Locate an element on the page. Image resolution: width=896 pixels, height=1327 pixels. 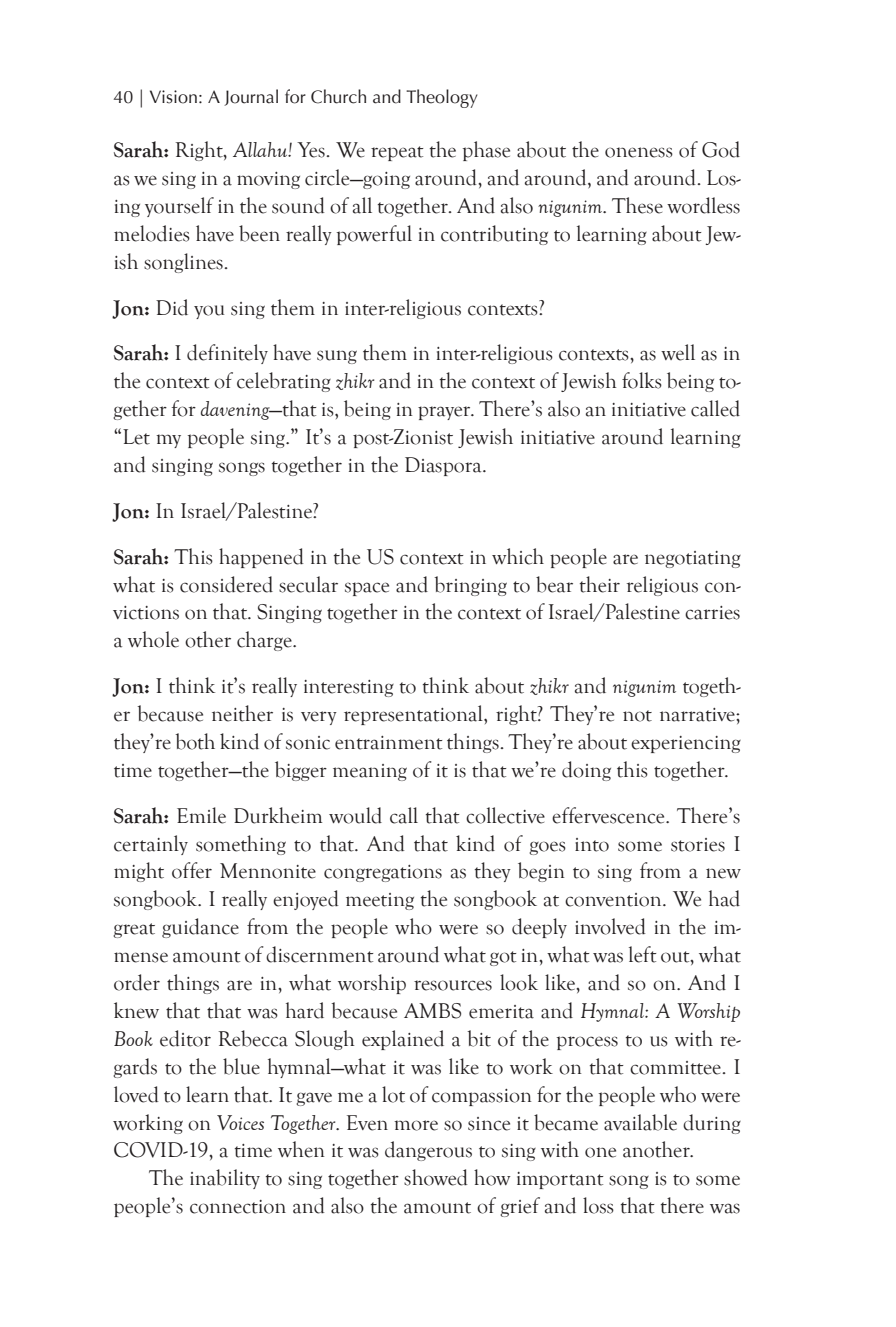
Let is located at coordinates (136, 437).
